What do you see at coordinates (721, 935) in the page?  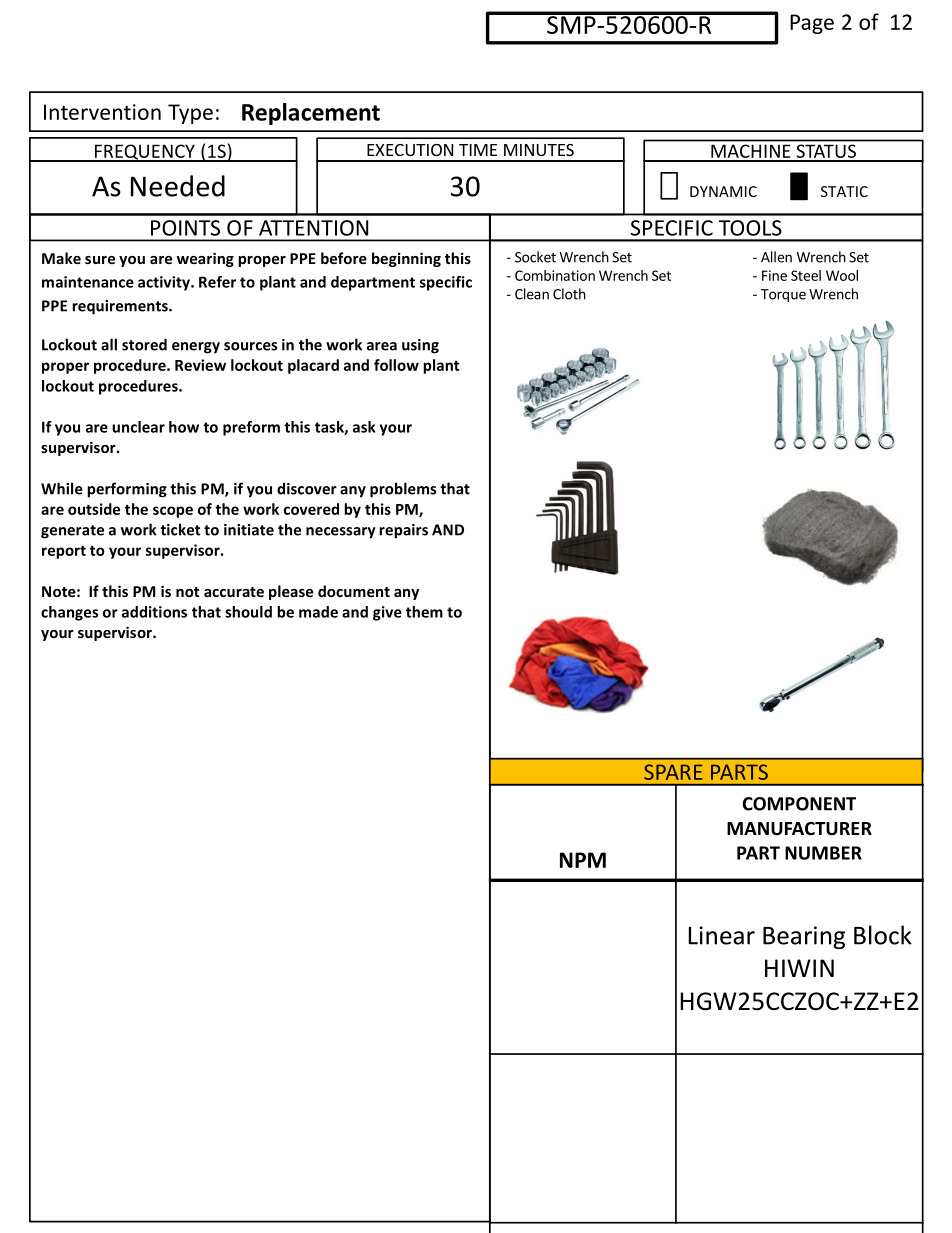 I see `Linear` at bounding box center [721, 935].
